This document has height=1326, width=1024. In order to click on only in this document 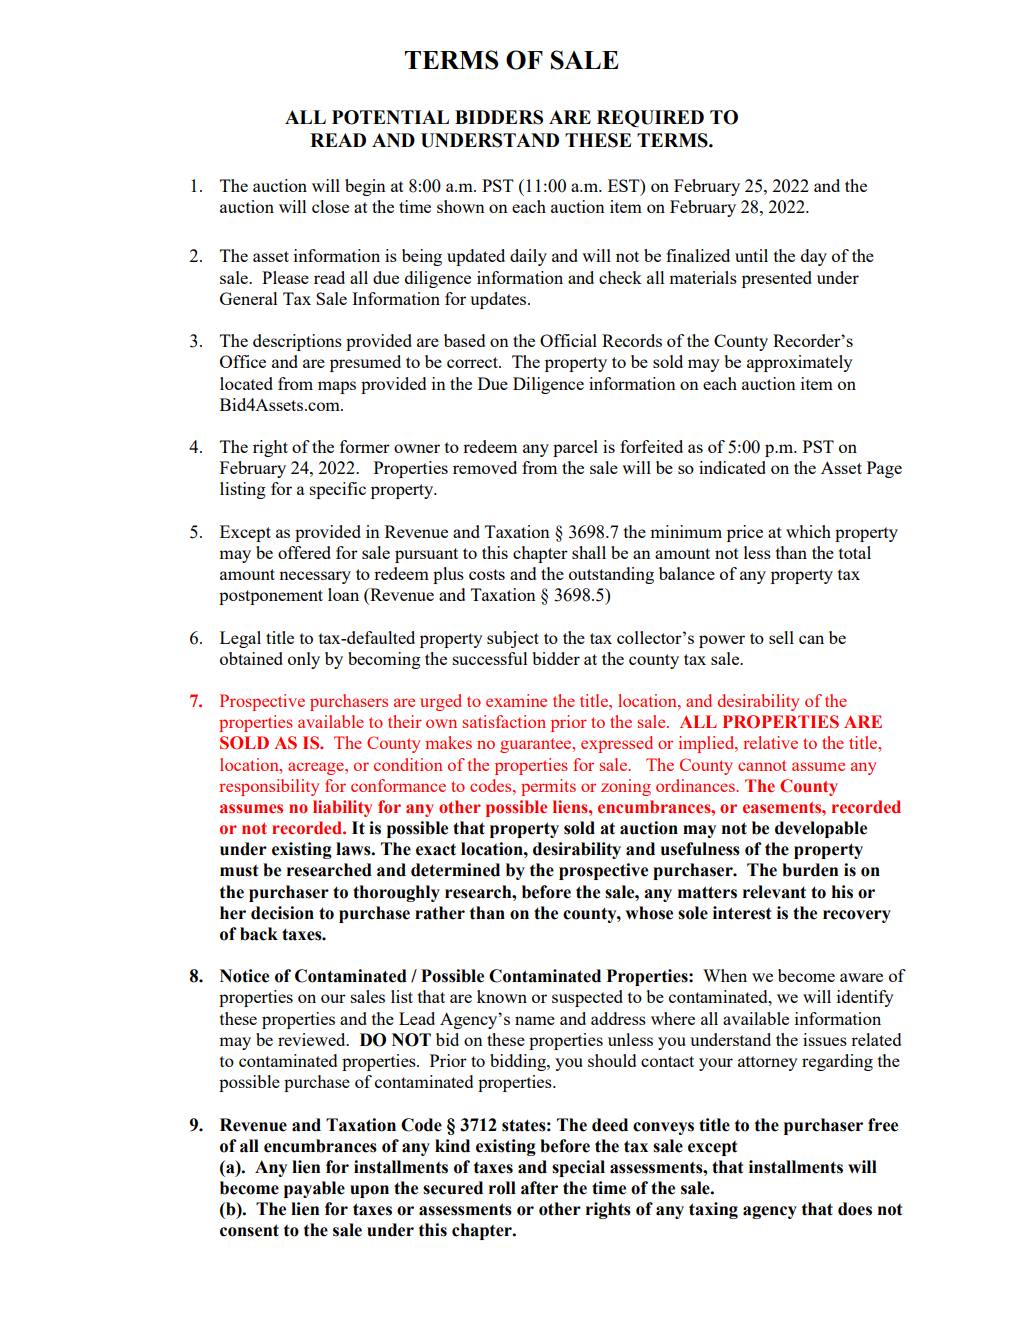, I will do `click(304, 660)`.
